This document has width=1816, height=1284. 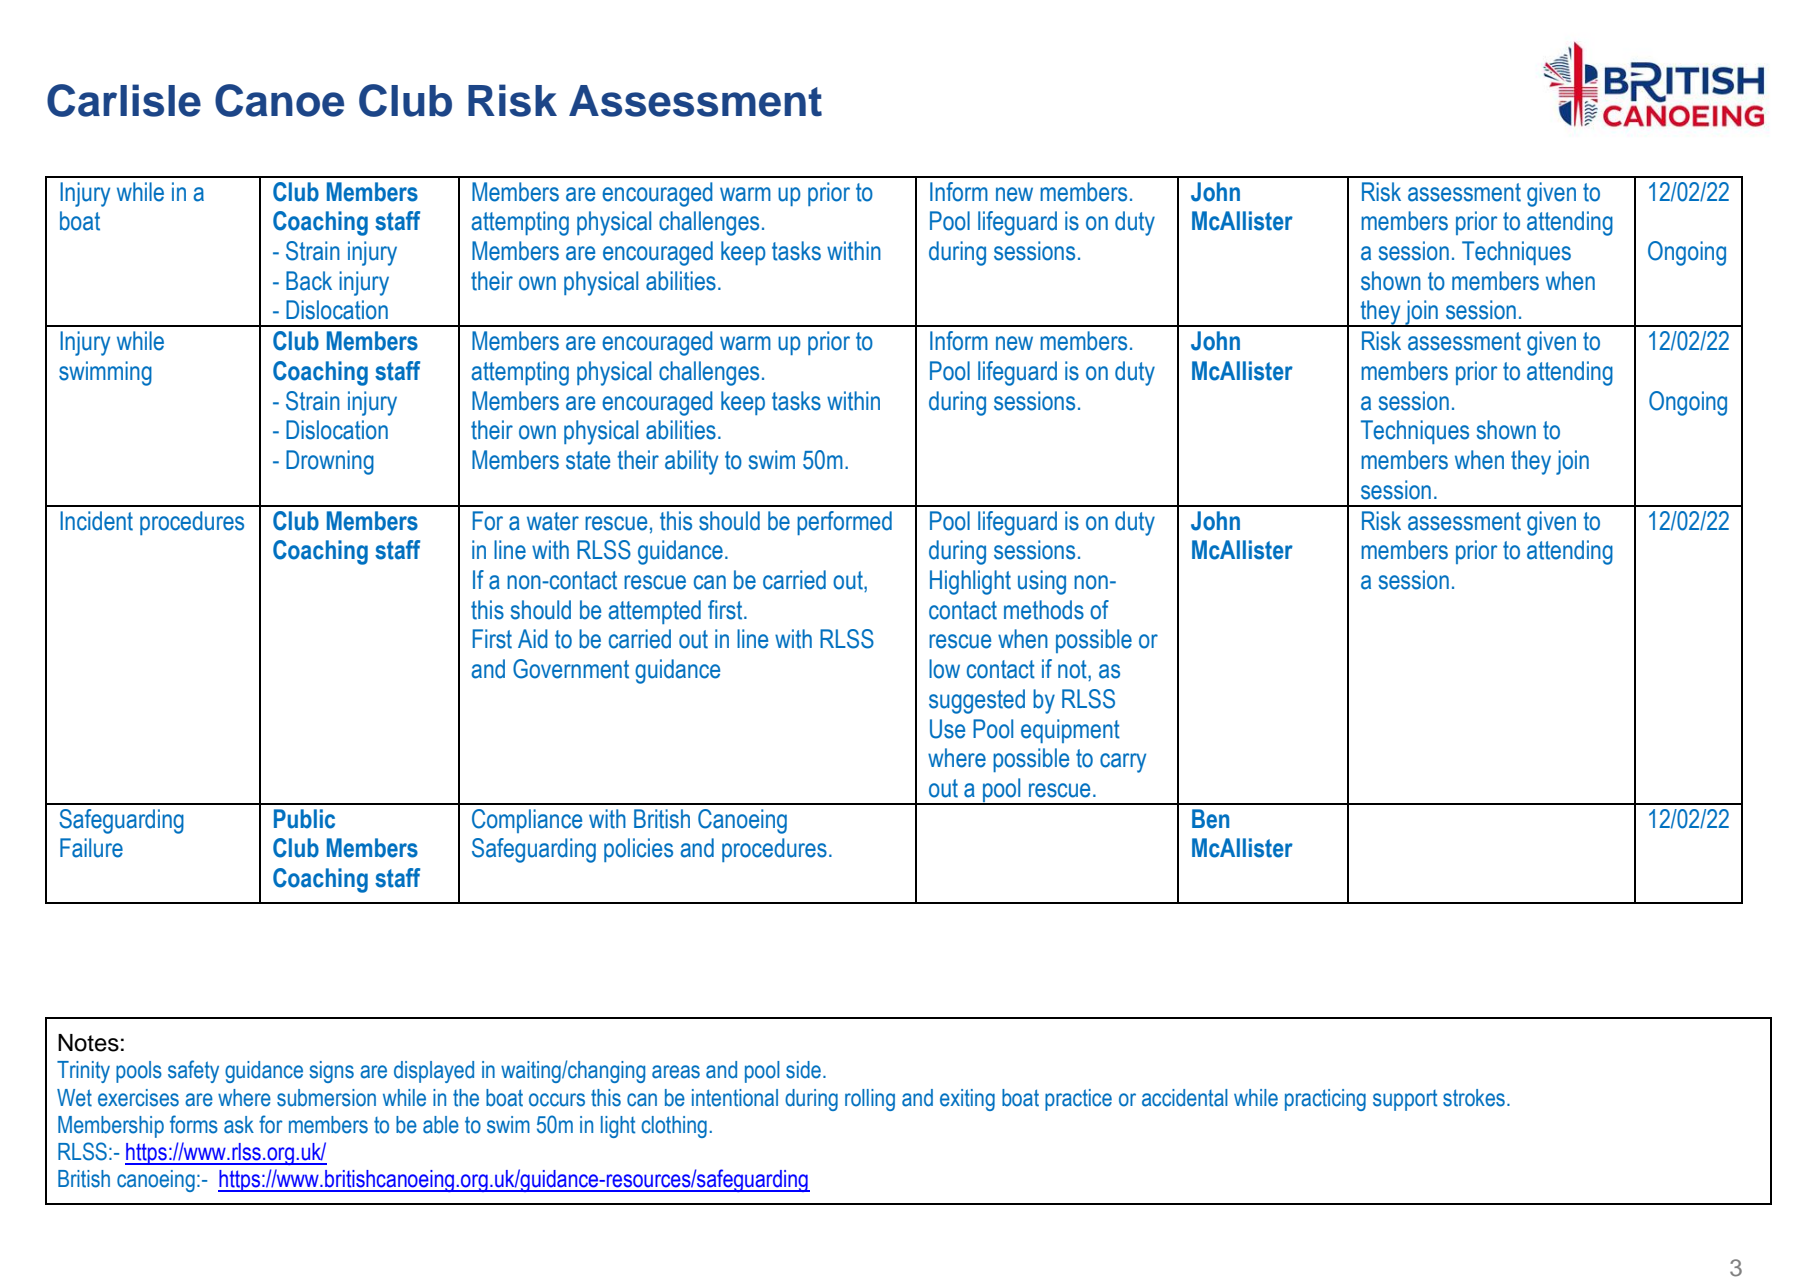 What do you see at coordinates (691, 462) in the document?
I see `ability` at bounding box center [691, 462].
